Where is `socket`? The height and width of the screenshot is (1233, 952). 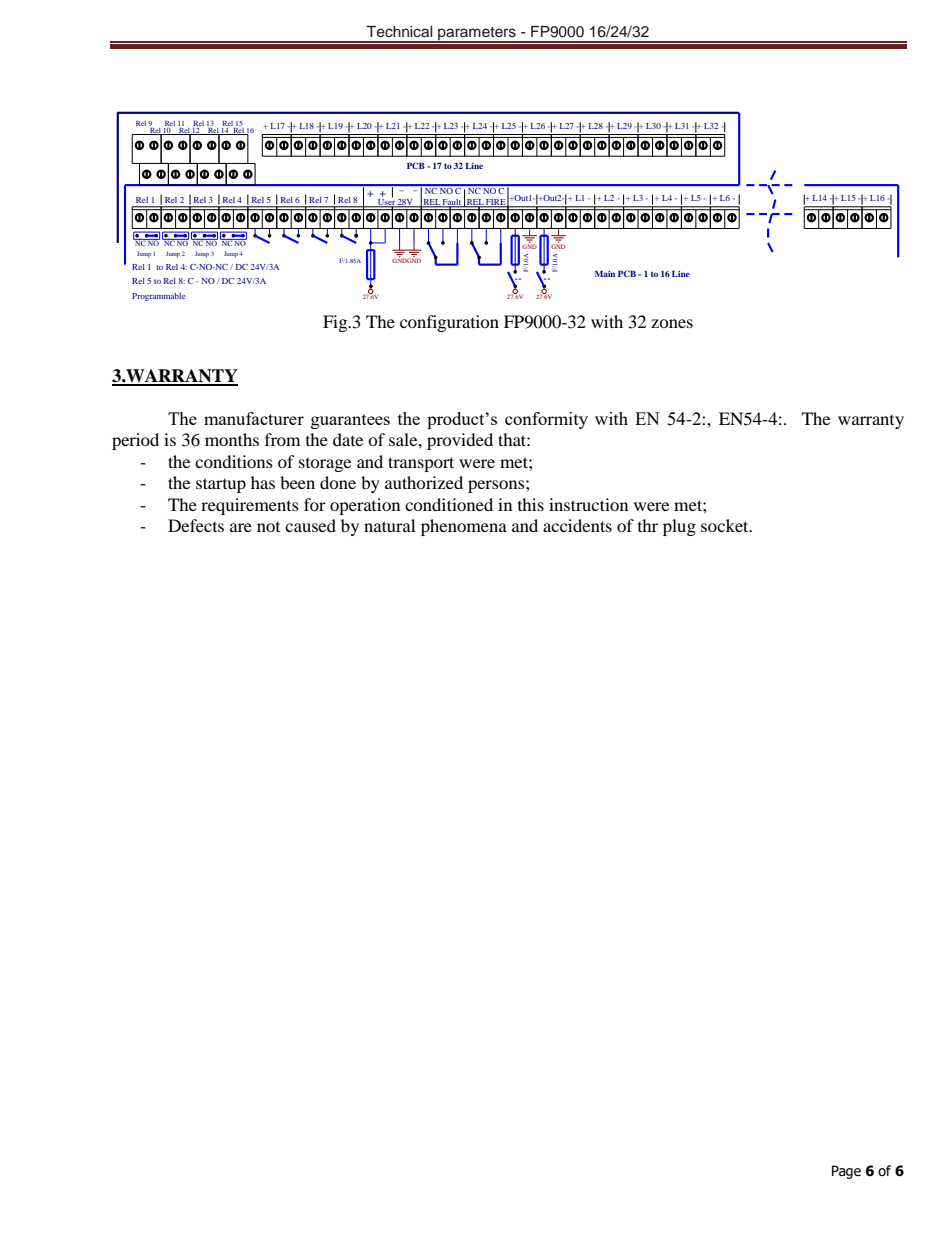
socket is located at coordinates (726, 525).
